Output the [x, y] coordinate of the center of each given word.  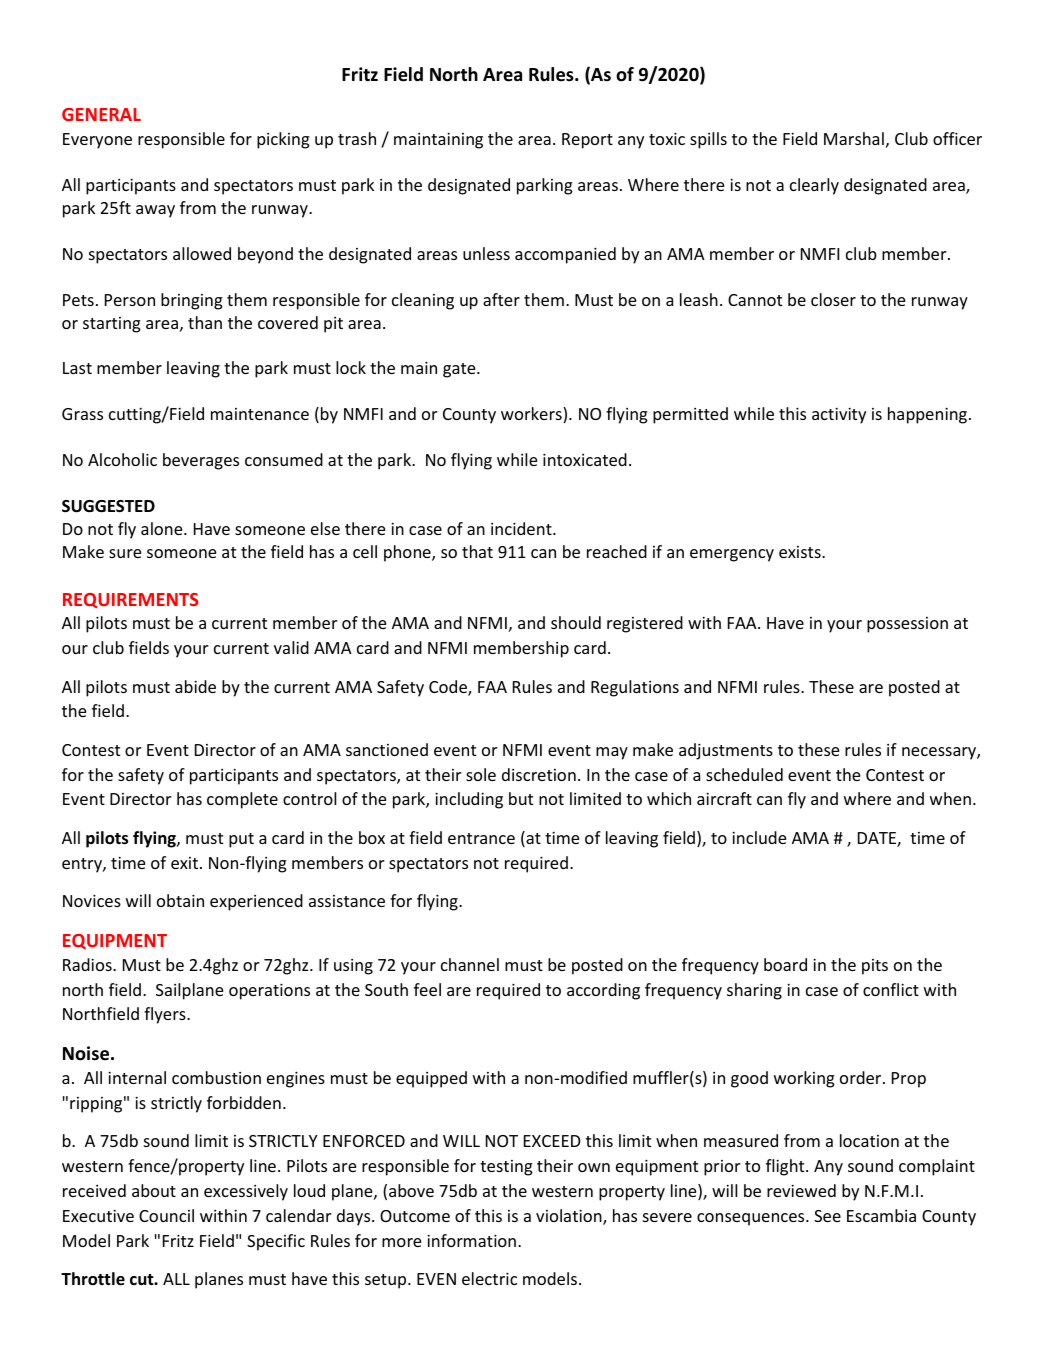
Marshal [854, 138]
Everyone [97, 141]
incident [522, 528]
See [827, 1216]
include [759, 837]
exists [801, 552]
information [471, 1240]
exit [186, 863]
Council [166, 1215]
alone [163, 528]
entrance [481, 838]
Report [587, 141]
